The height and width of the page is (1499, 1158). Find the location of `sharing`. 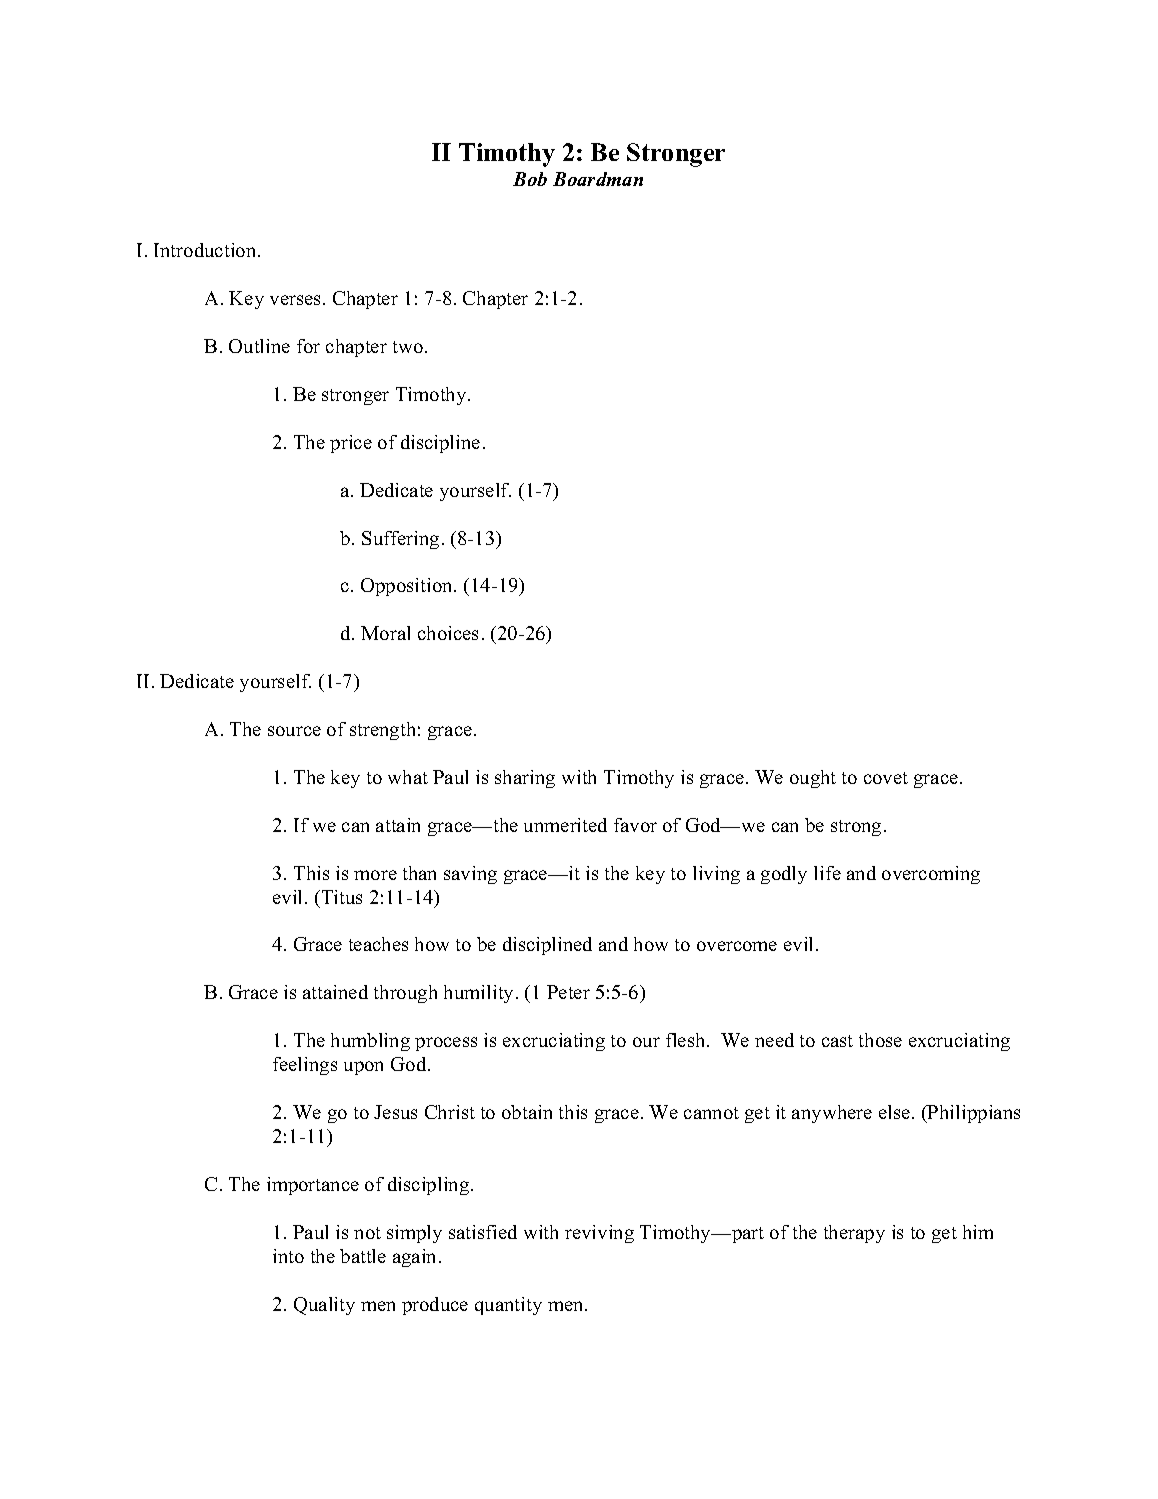

sharing is located at coordinates (525, 779).
